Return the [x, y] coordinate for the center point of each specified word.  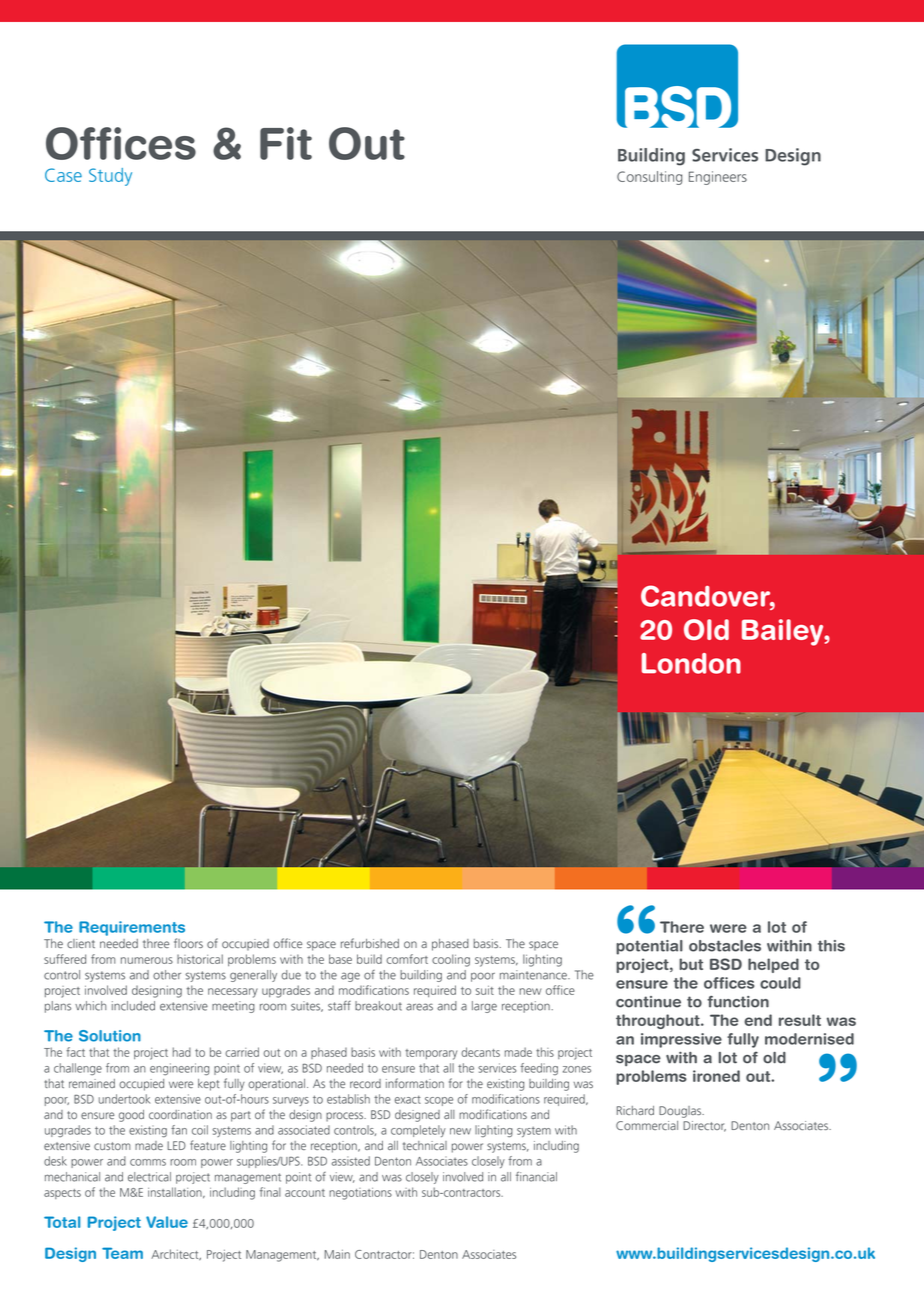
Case [63, 175]
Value [167, 1222]
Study [110, 177]
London [691, 663]
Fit [286, 143]
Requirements [132, 928]
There [682, 927]
